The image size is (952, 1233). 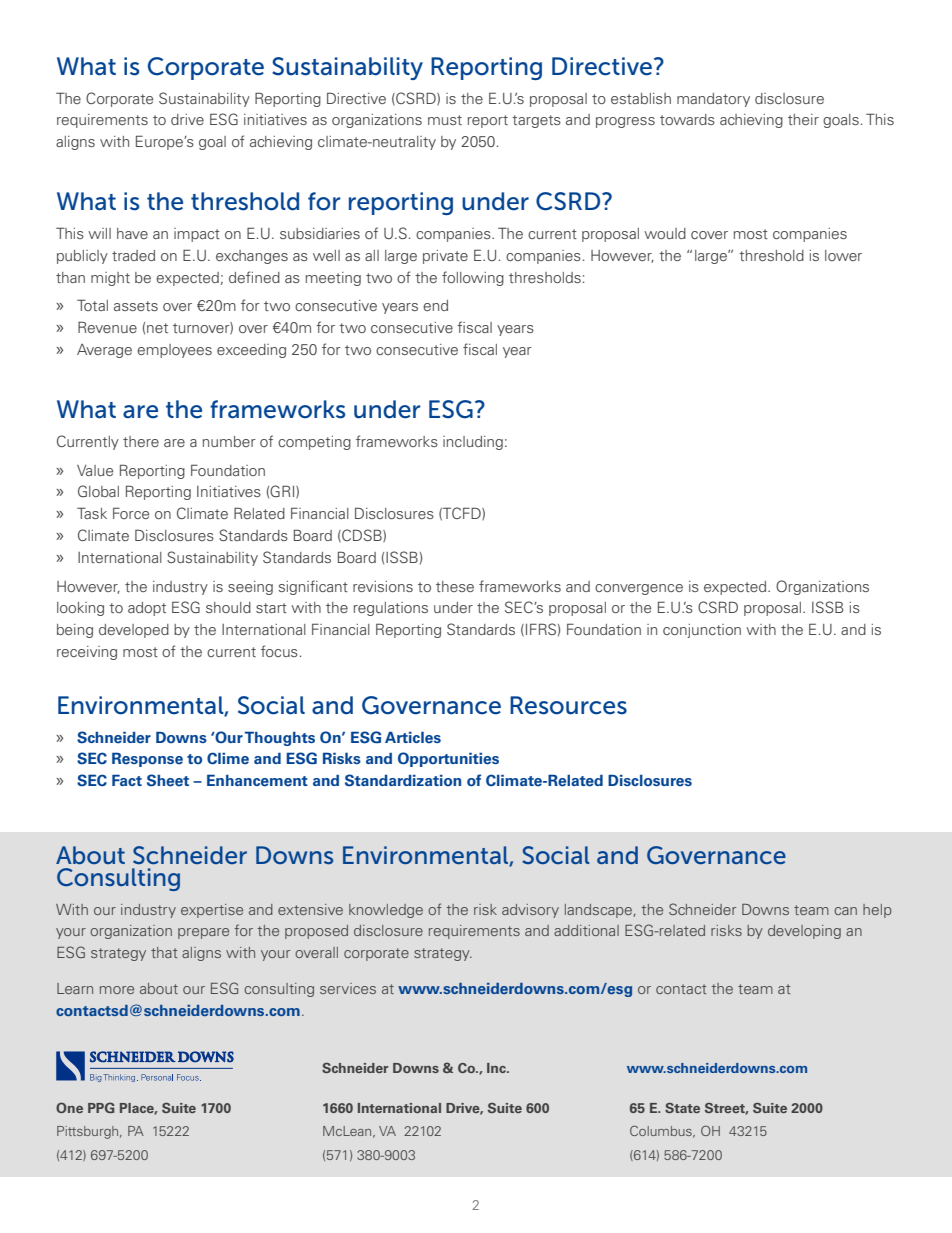 What do you see at coordinates (843, 255) in the screenshot?
I see `lower` at bounding box center [843, 255].
